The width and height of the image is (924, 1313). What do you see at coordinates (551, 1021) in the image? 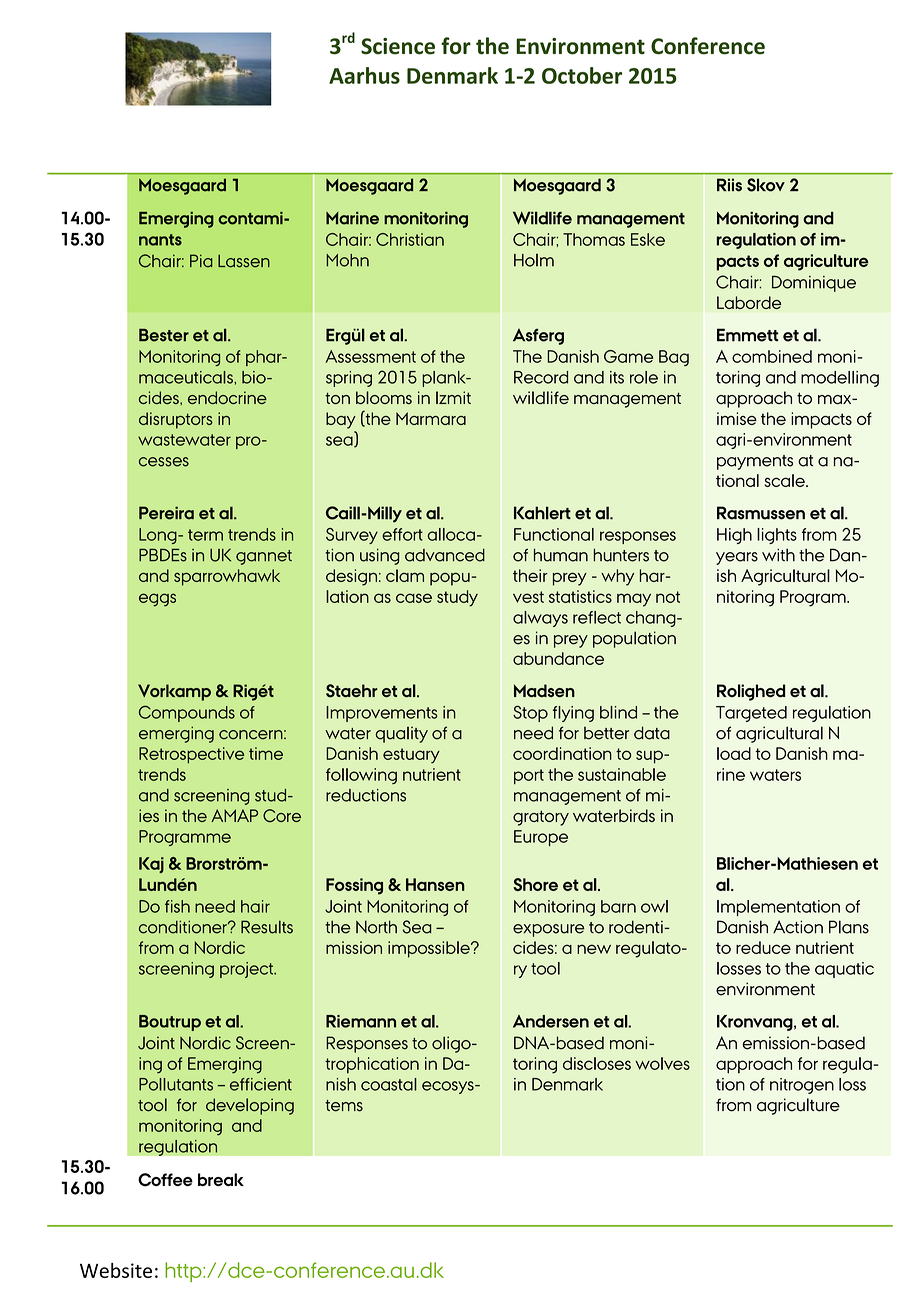
I see `Andersen` at bounding box center [551, 1021].
